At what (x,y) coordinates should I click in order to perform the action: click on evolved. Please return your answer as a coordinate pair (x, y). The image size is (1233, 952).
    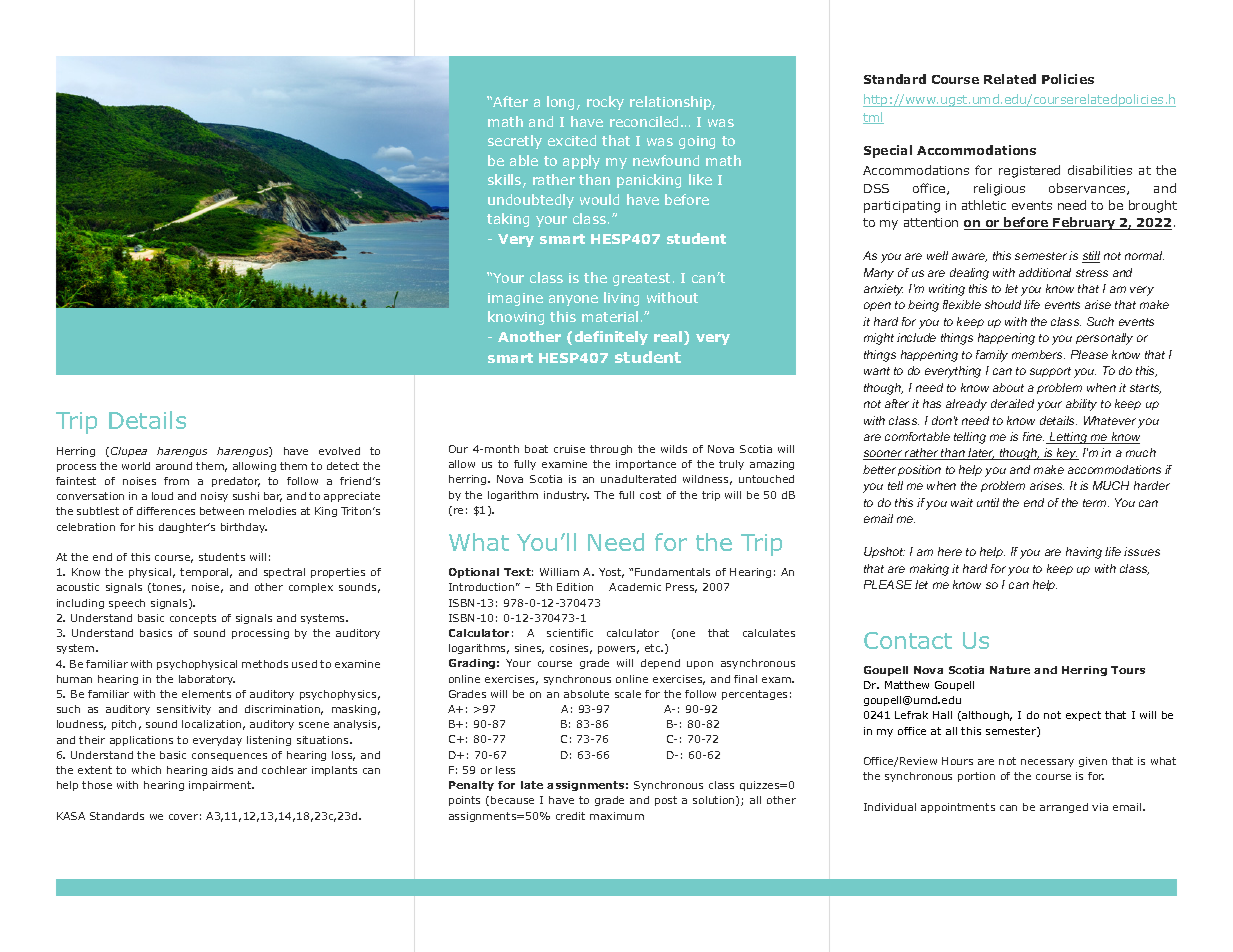
    Looking at the image, I should click on (339, 451).
